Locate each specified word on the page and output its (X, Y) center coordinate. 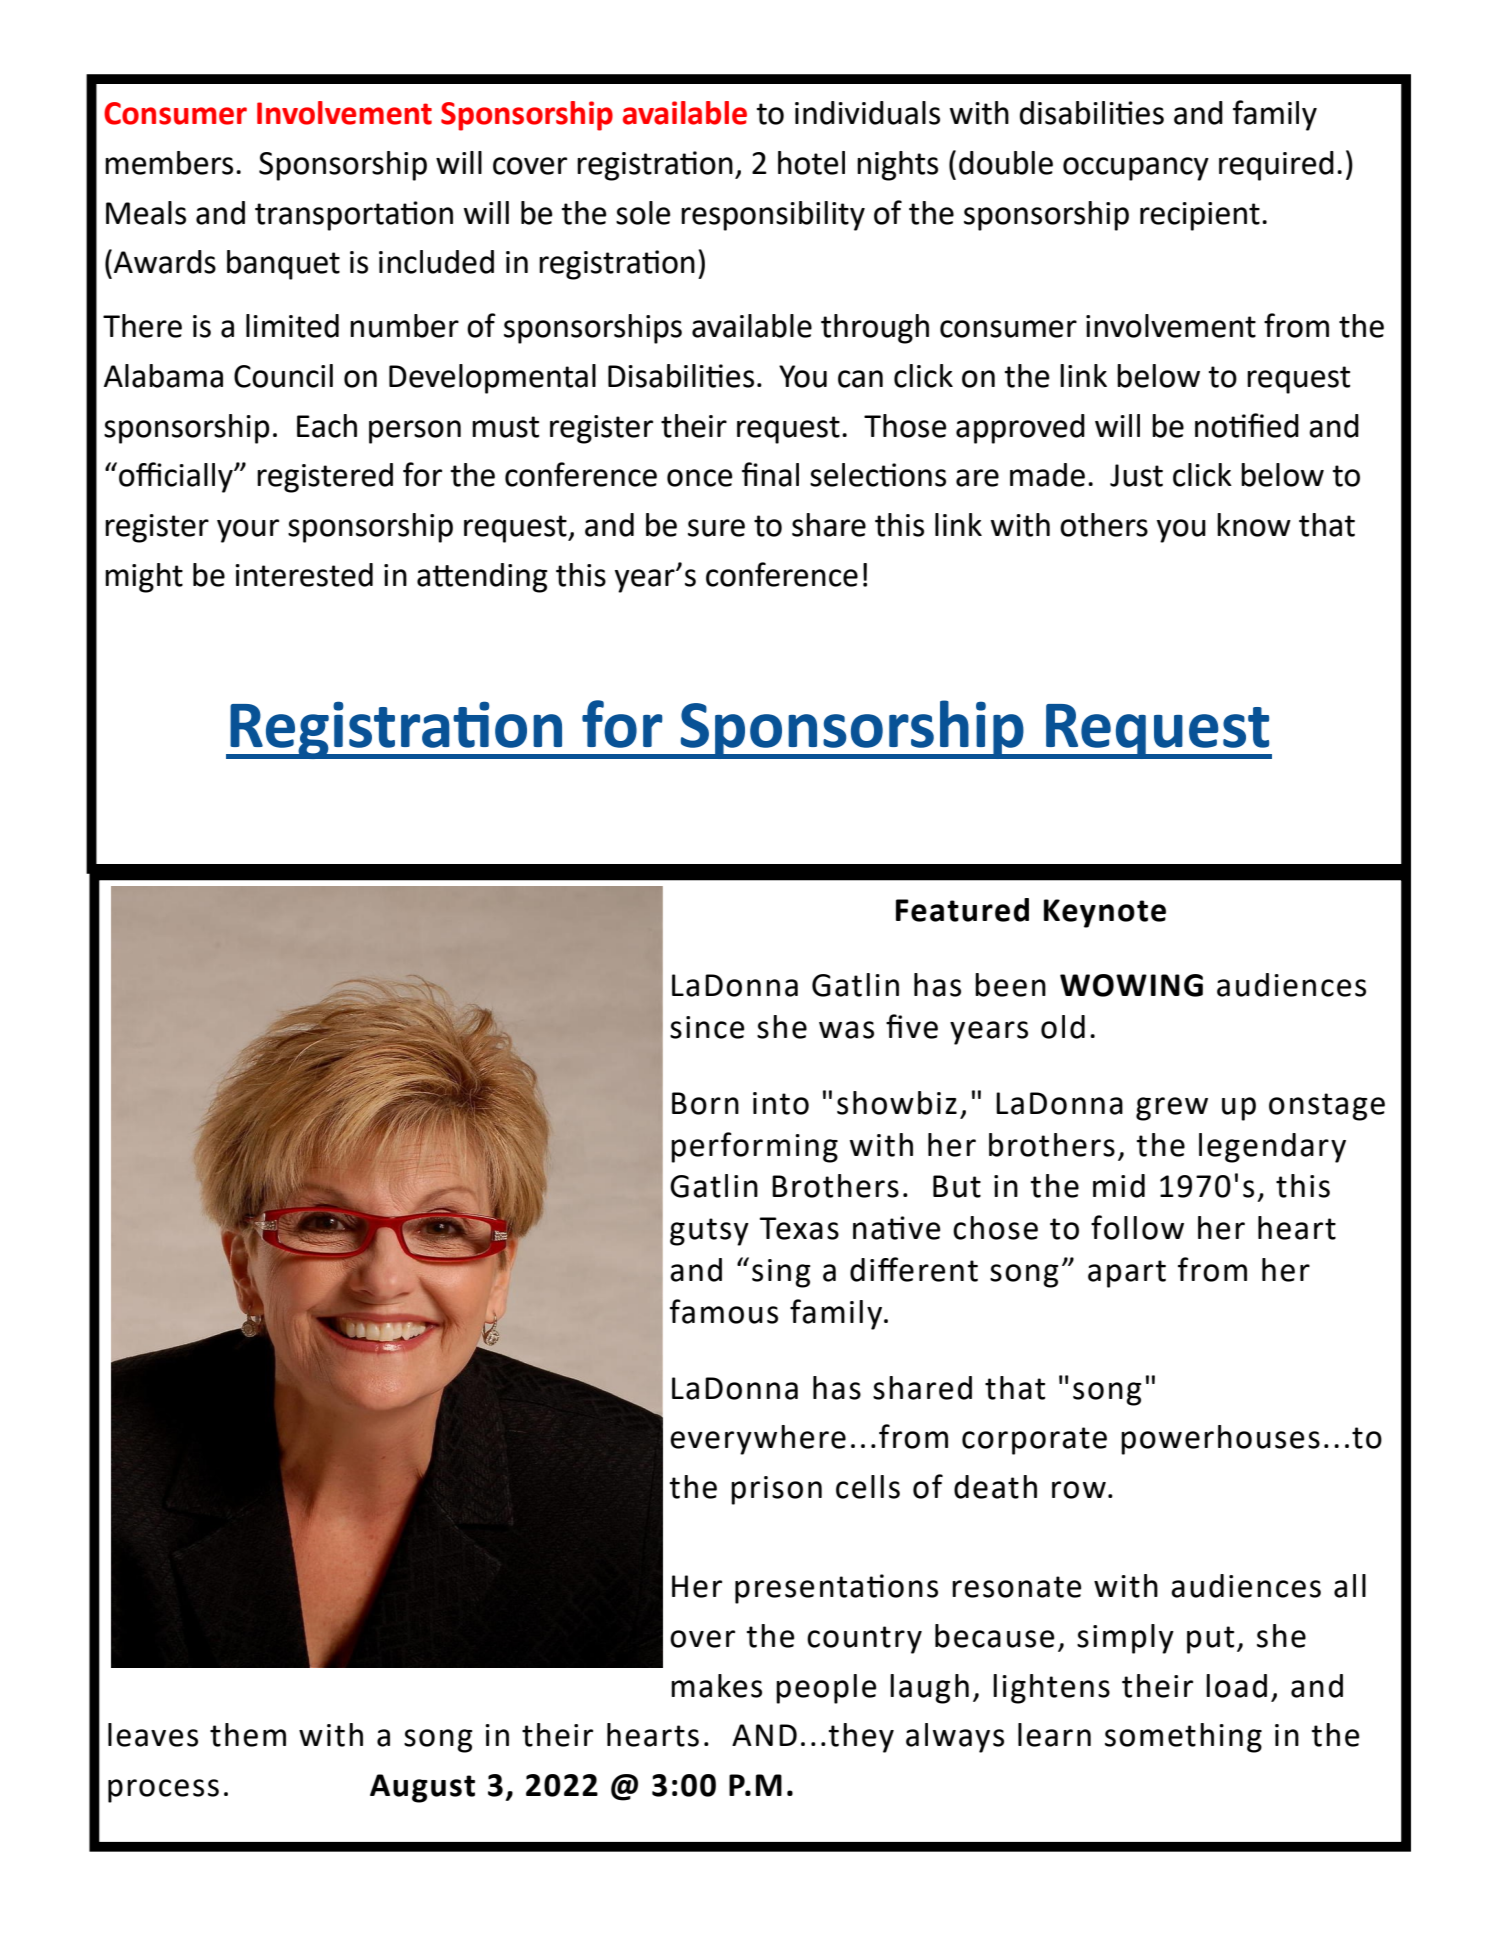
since (707, 1027)
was (846, 1030)
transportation (354, 216)
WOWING (1131, 985)
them (248, 1735)
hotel (811, 163)
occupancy (1136, 169)
